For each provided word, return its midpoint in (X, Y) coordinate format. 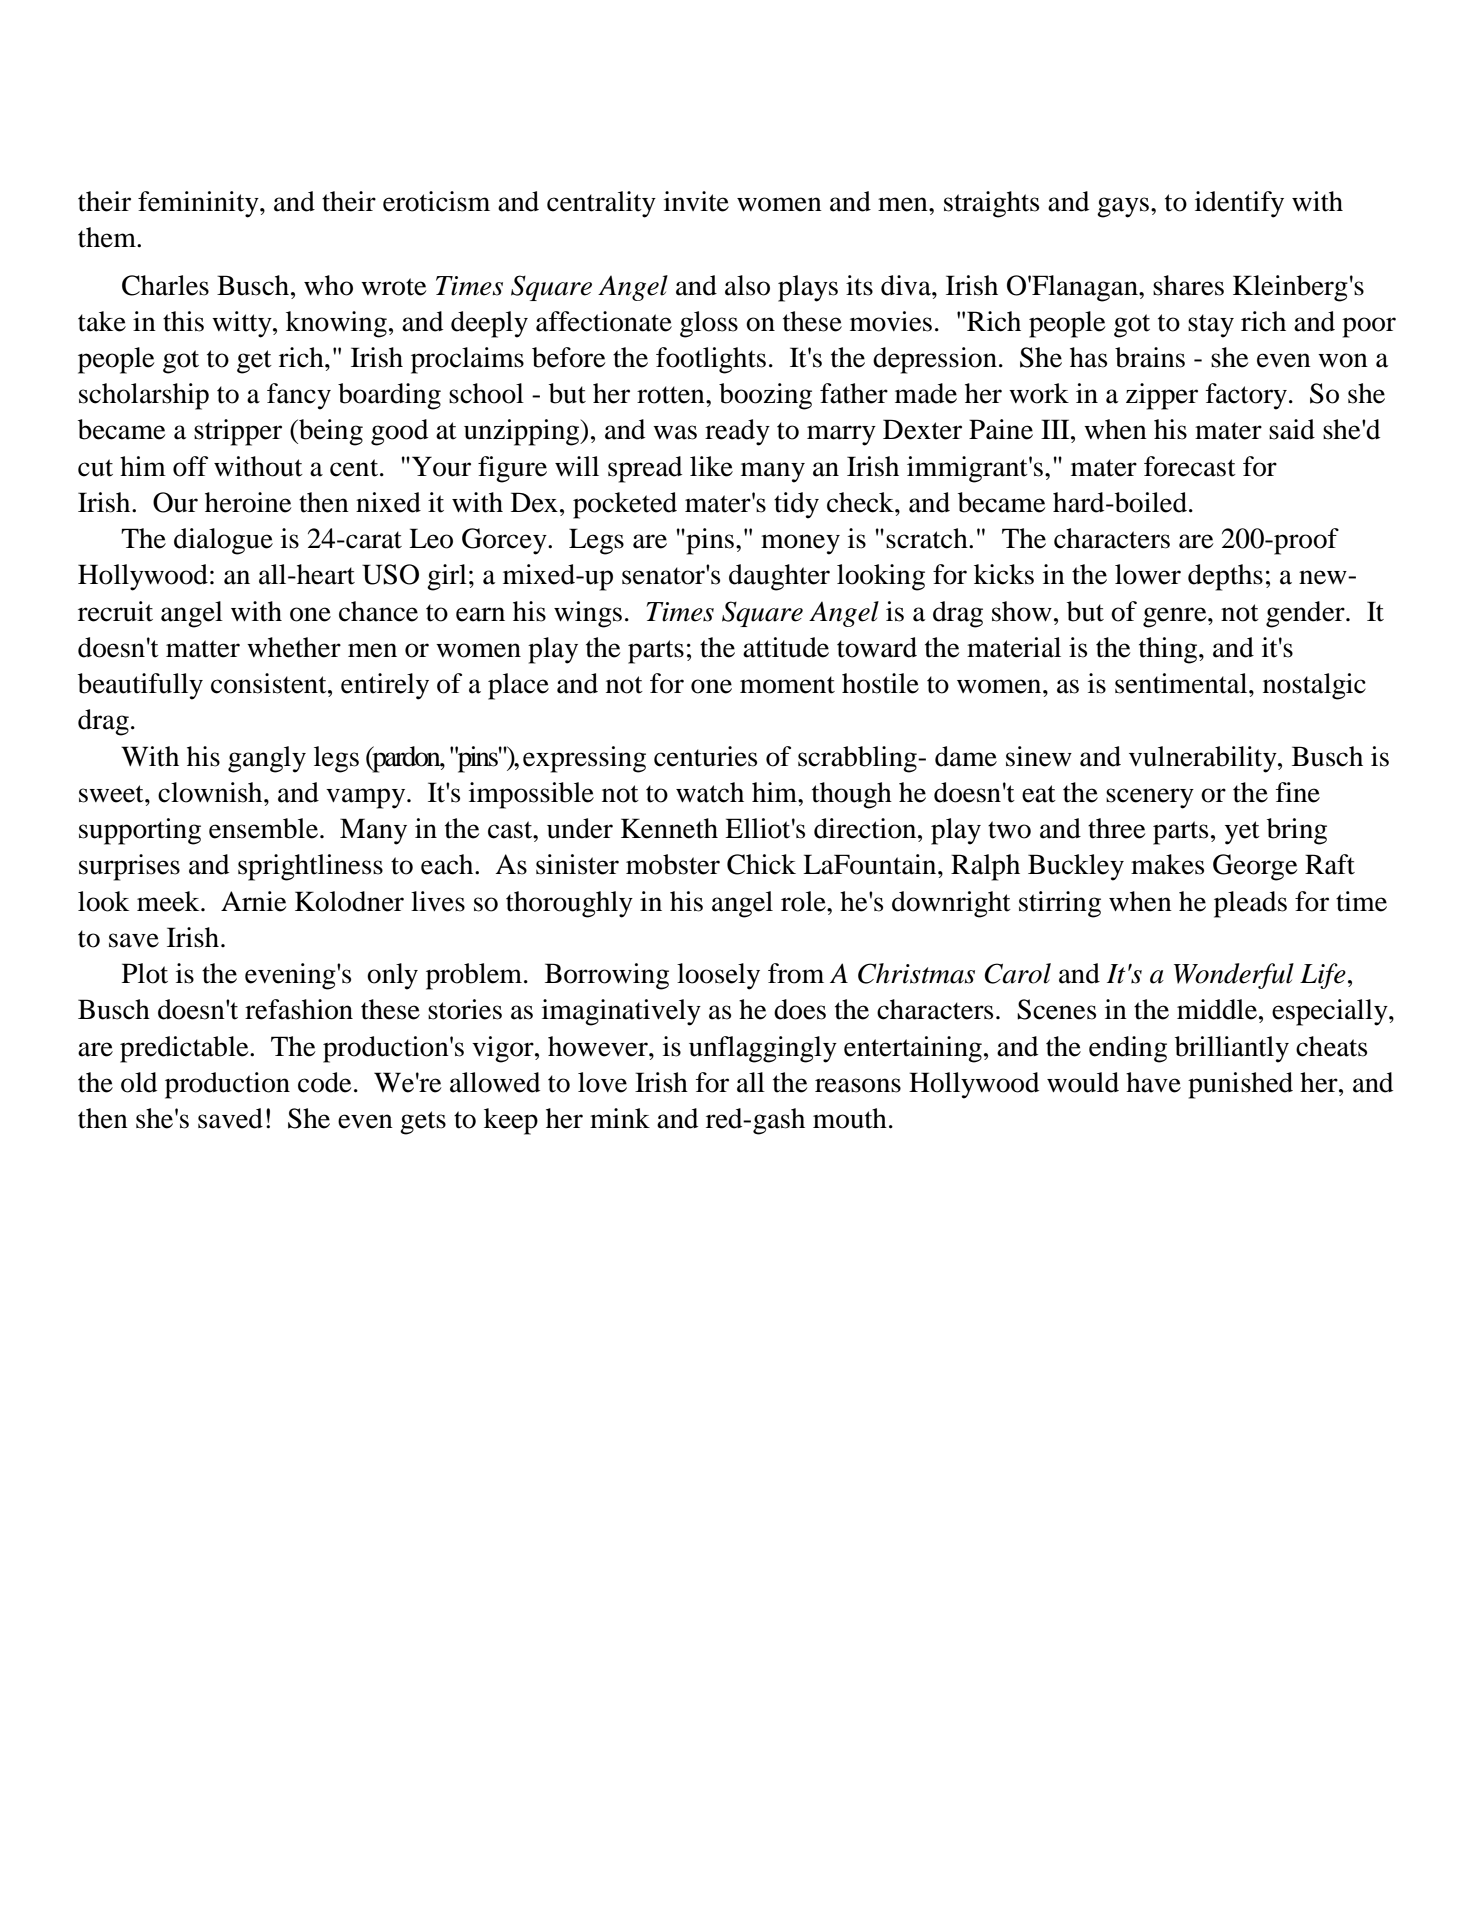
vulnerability (1204, 759)
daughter (779, 577)
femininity (199, 204)
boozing (765, 396)
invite (696, 201)
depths (1225, 577)
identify (1239, 204)
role (804, 901)
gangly (267, 759)
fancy (299, 396)
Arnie (253, 901)
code (324, 1082)
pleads (1250, 904)
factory (1246, 396)
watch (710, 792)
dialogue (223, 541)
